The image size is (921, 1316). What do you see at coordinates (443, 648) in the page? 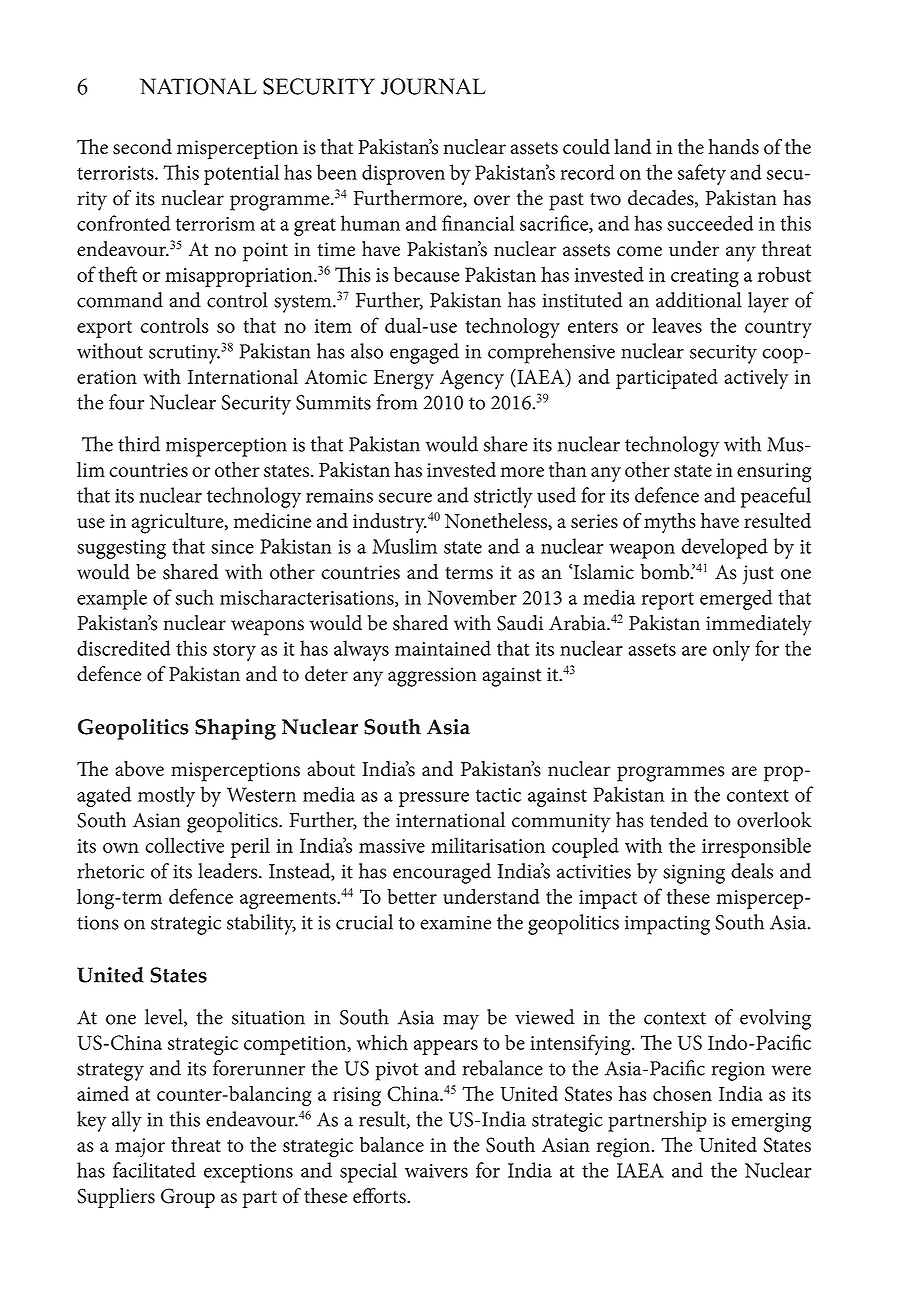
I see `maintained` at bounding box center [443, 648].
